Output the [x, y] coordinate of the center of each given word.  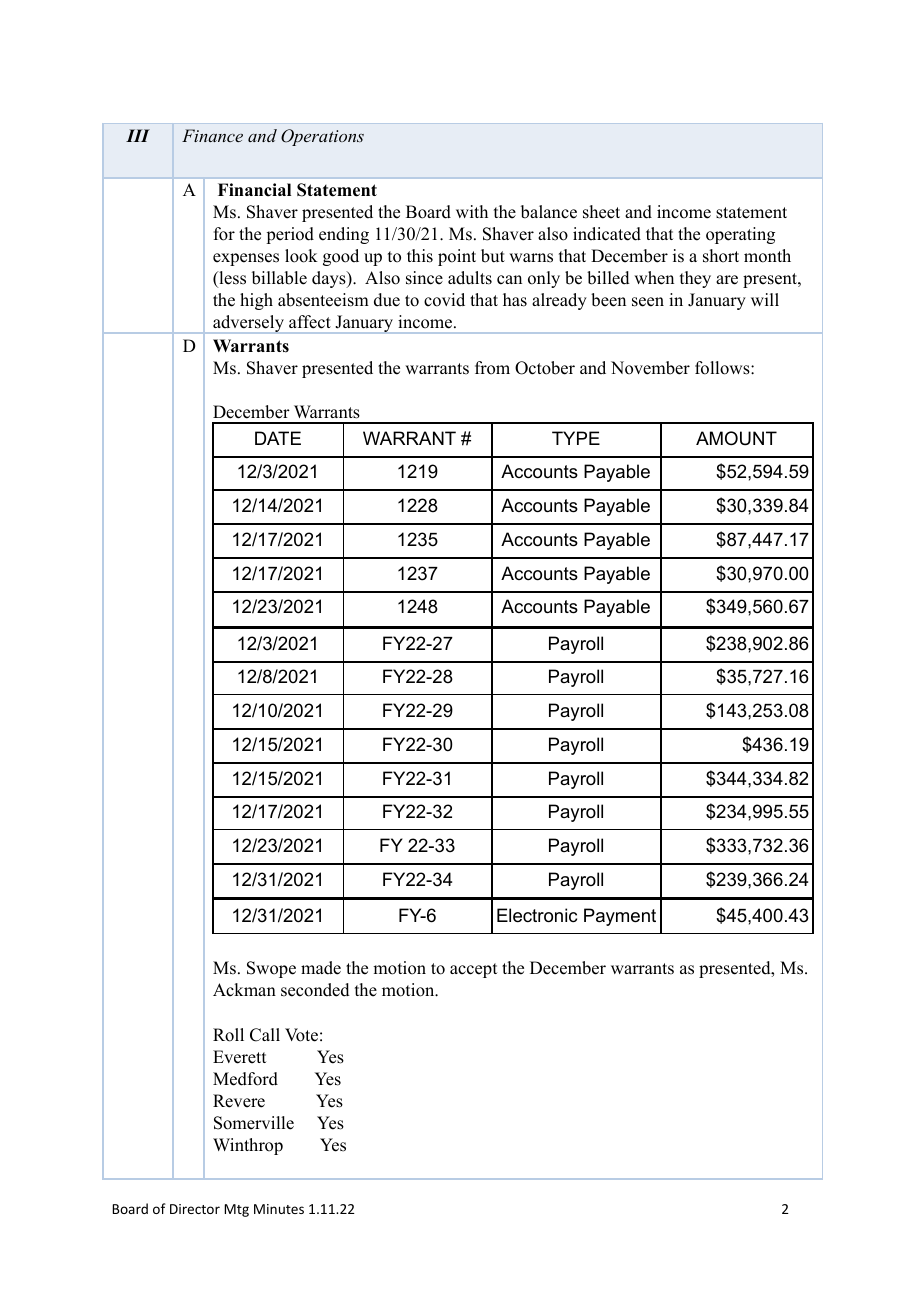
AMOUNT [736, 438]
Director [195, 1209]
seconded [315, 990]
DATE [278, 438]
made [321, 968]
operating [740, 235]
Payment [620, 917]
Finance [212, 135]
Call [265, 1035]
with [472, 211]
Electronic [537, 915]
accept [473, 970]
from [492, 368]
